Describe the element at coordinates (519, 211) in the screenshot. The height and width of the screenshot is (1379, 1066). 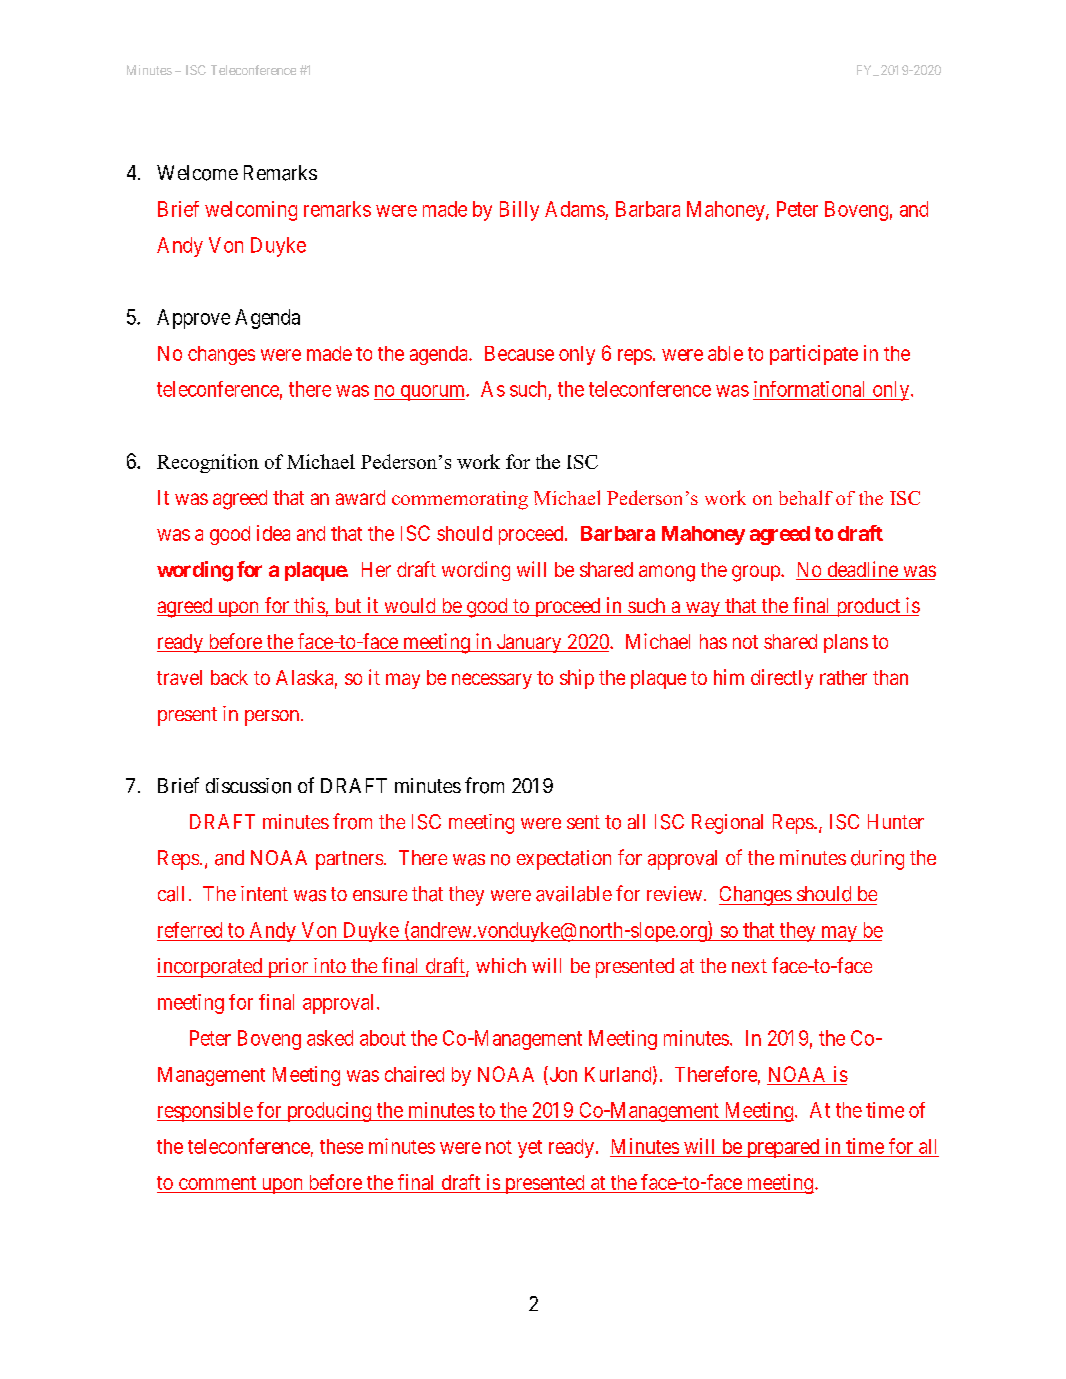
I see `Billy` at that location.
